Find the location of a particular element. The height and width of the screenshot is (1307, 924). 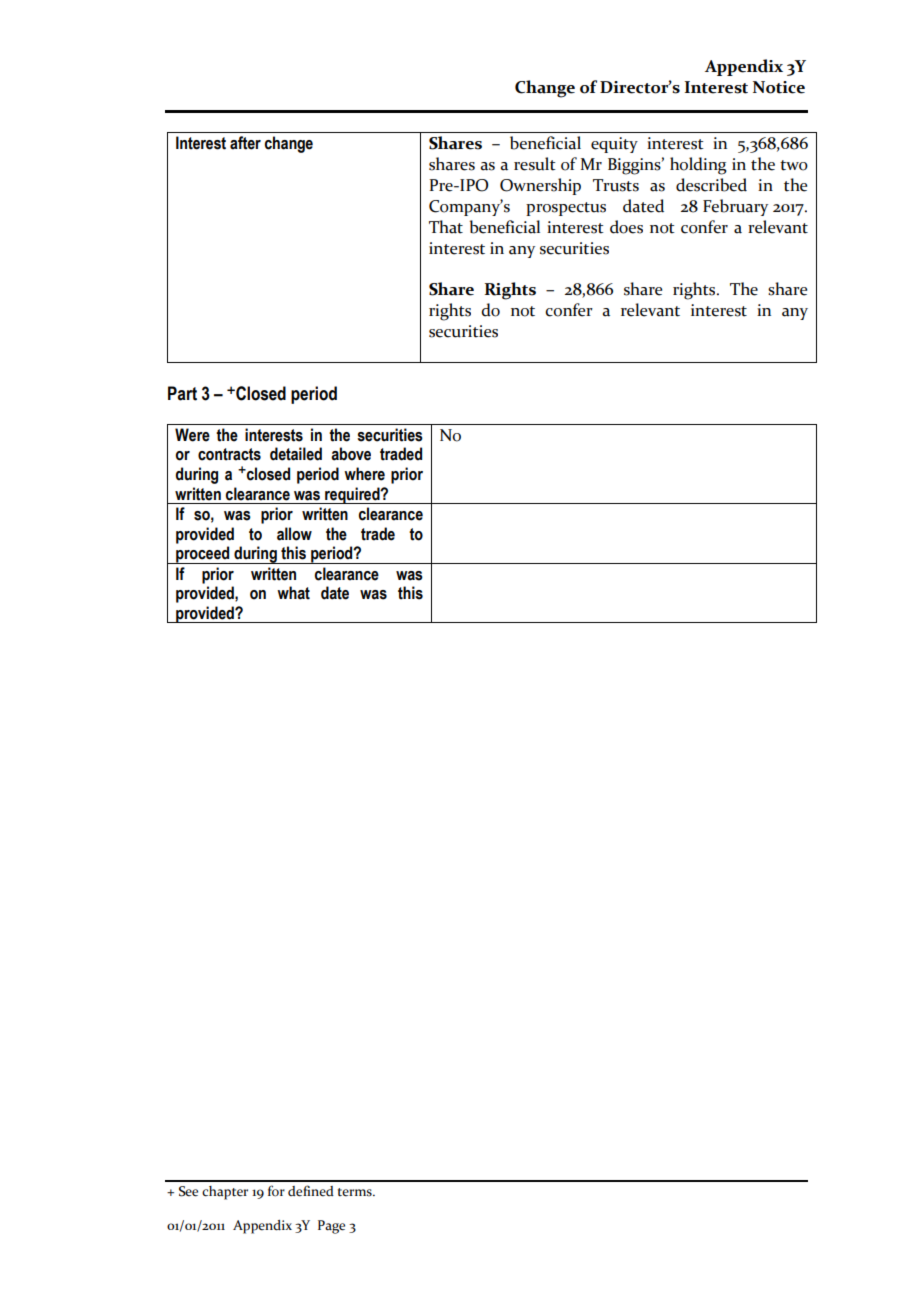

where is located at coordinates (364, 474).
